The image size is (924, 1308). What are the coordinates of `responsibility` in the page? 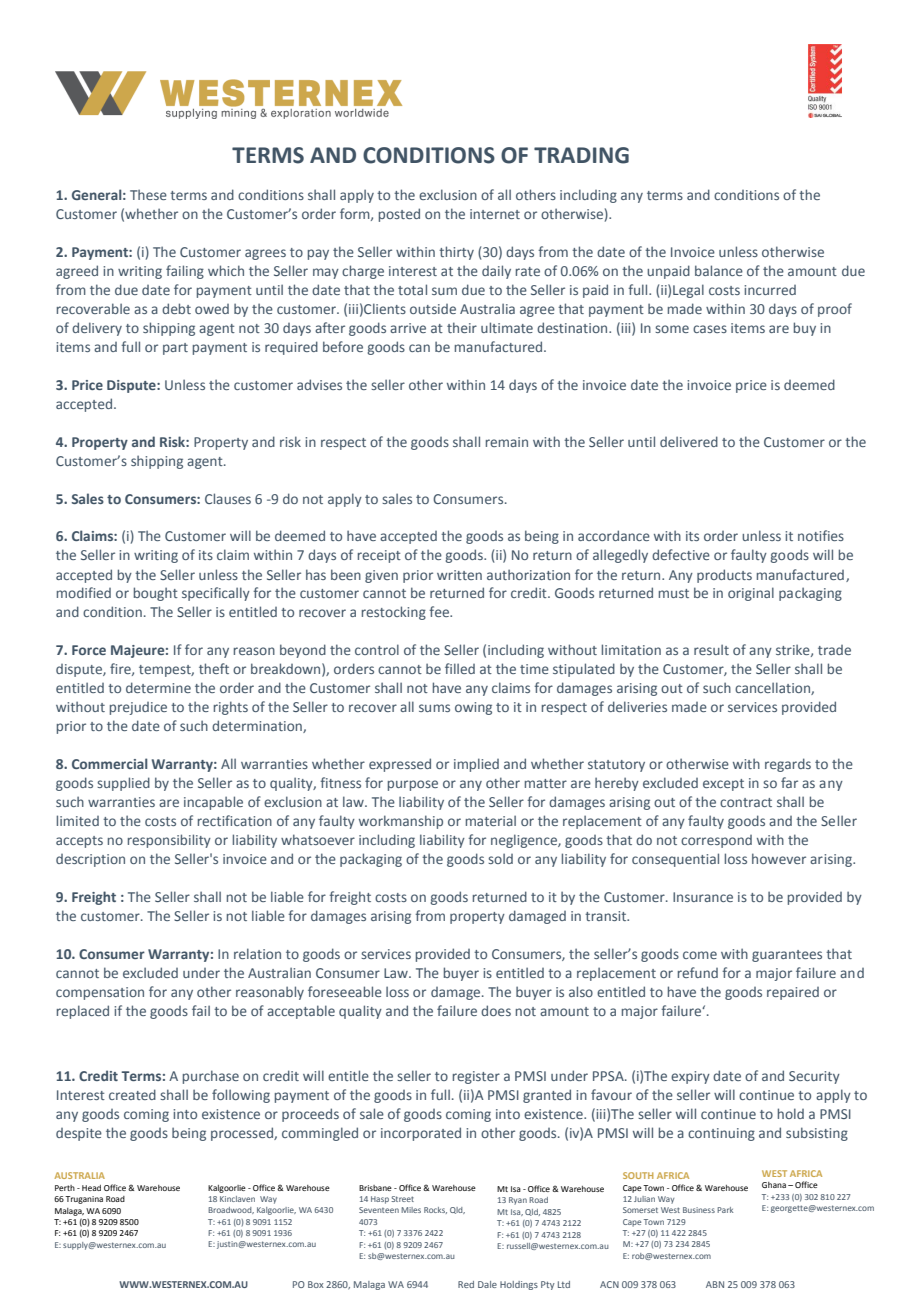 It's located at (169, 841).
